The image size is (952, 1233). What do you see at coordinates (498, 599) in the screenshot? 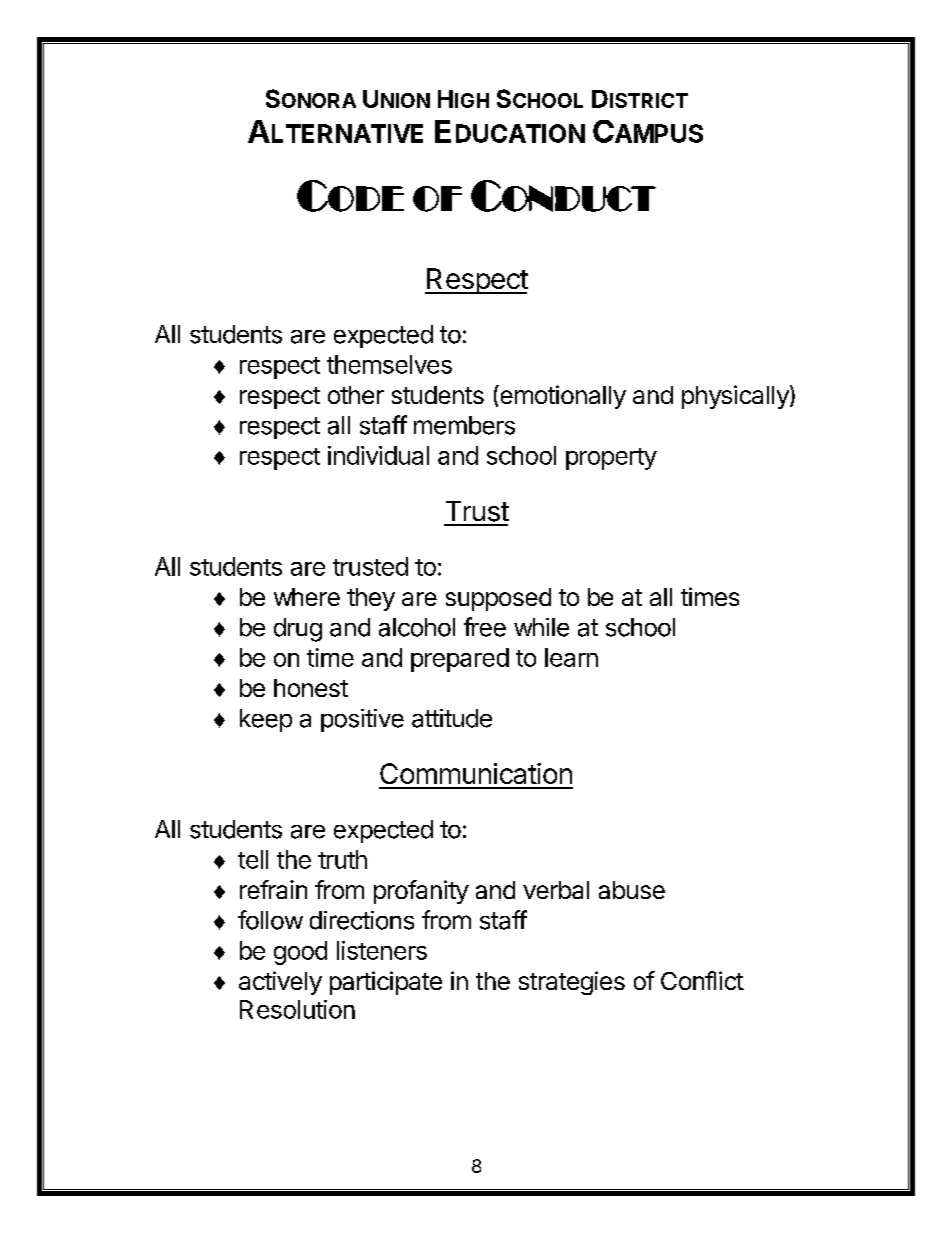
I see `supposed` at bounding box center [498, 599].
